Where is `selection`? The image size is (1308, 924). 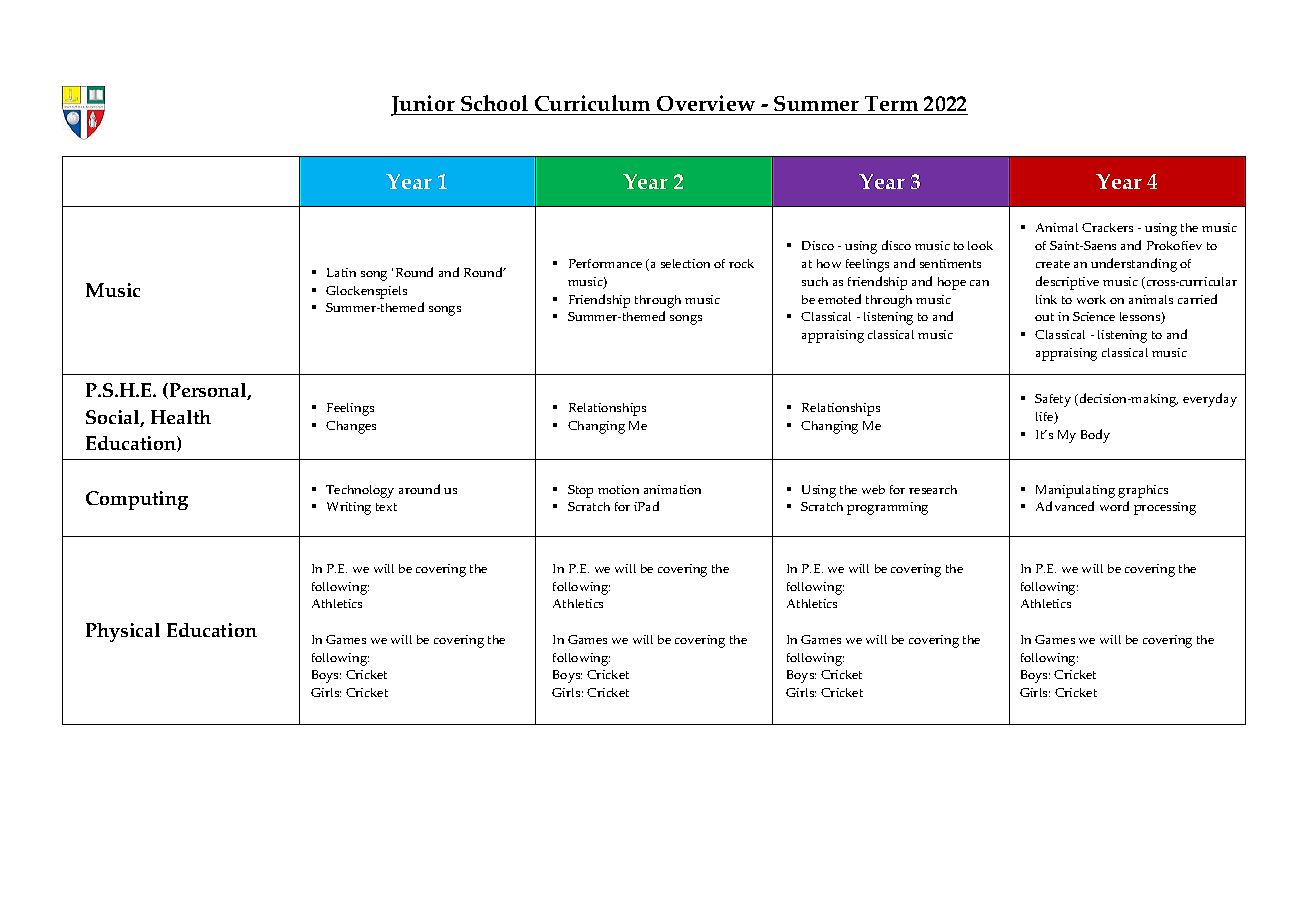 selection is located at coordinates (685, 263).
